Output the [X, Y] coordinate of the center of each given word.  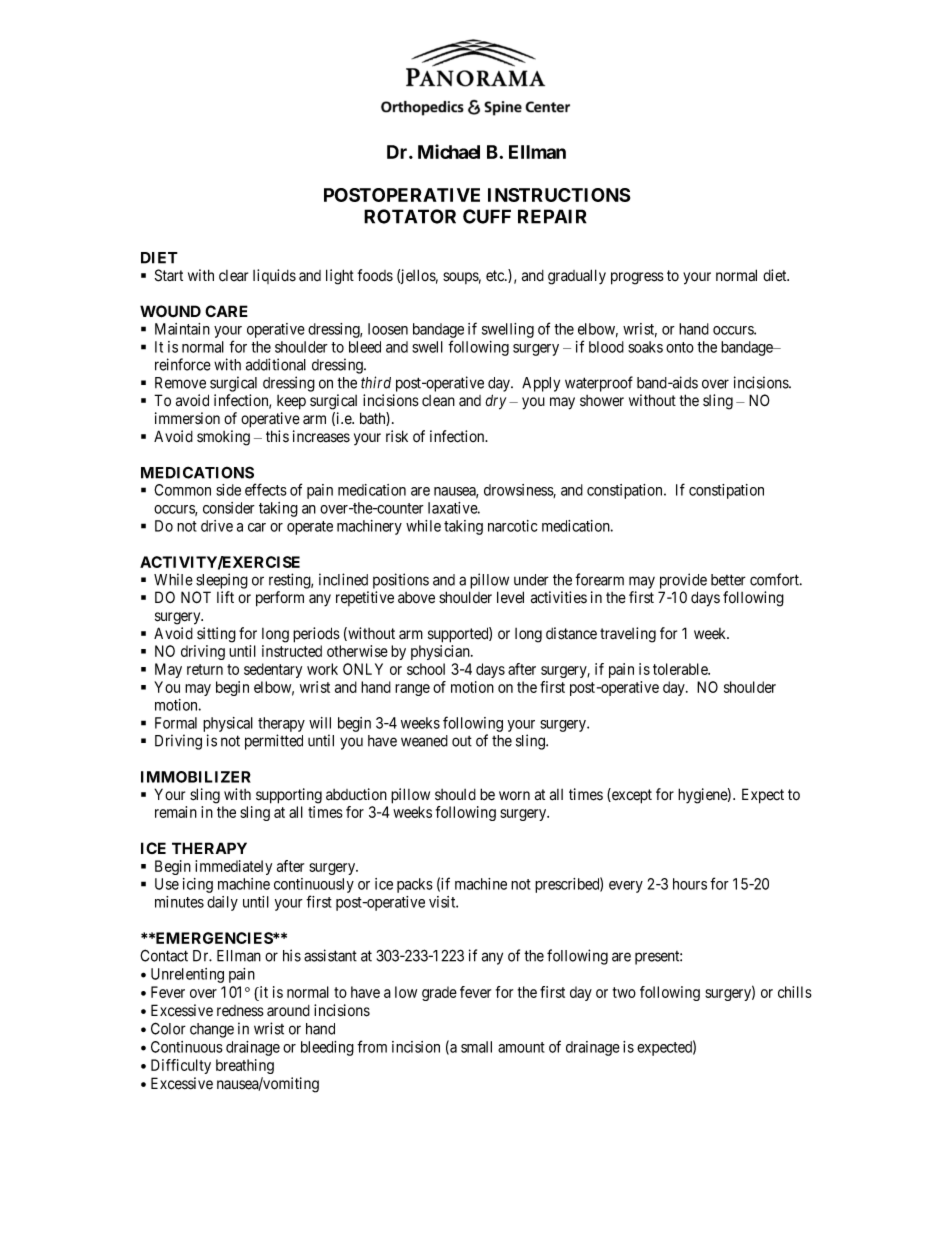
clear [233, 276]
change [212, 1030]
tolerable [681, 669]
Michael [449, 151]
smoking [223, 438]
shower [602, 401]
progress [637, 278]
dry [495, 402]
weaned [424, 741]
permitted [274, 742]
